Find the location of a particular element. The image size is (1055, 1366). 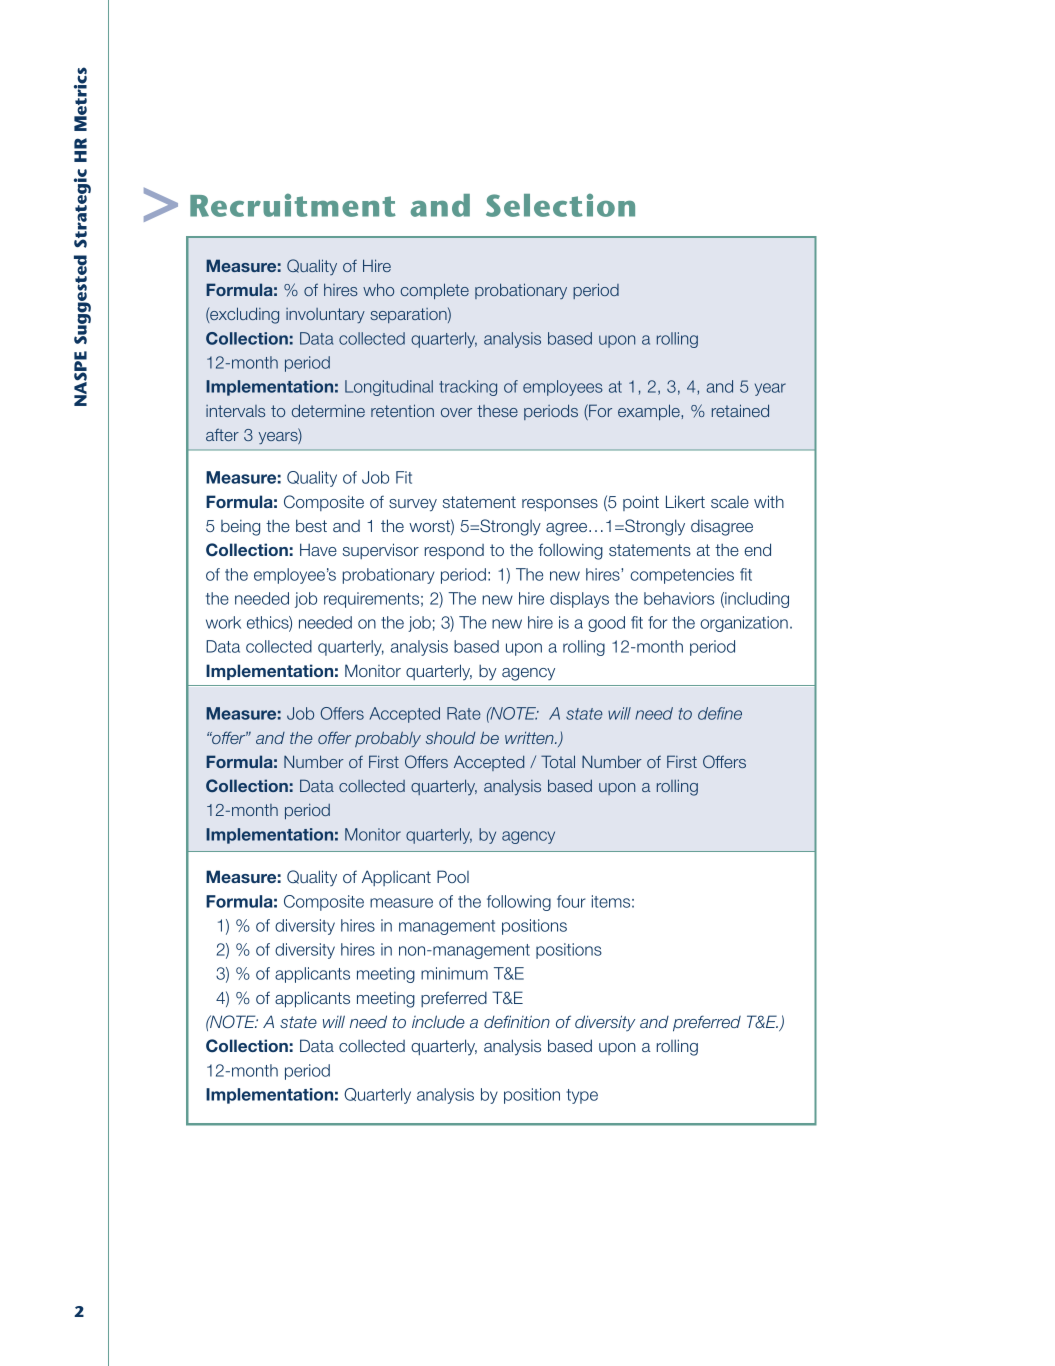

displays is located at coordinates (579, 600).
